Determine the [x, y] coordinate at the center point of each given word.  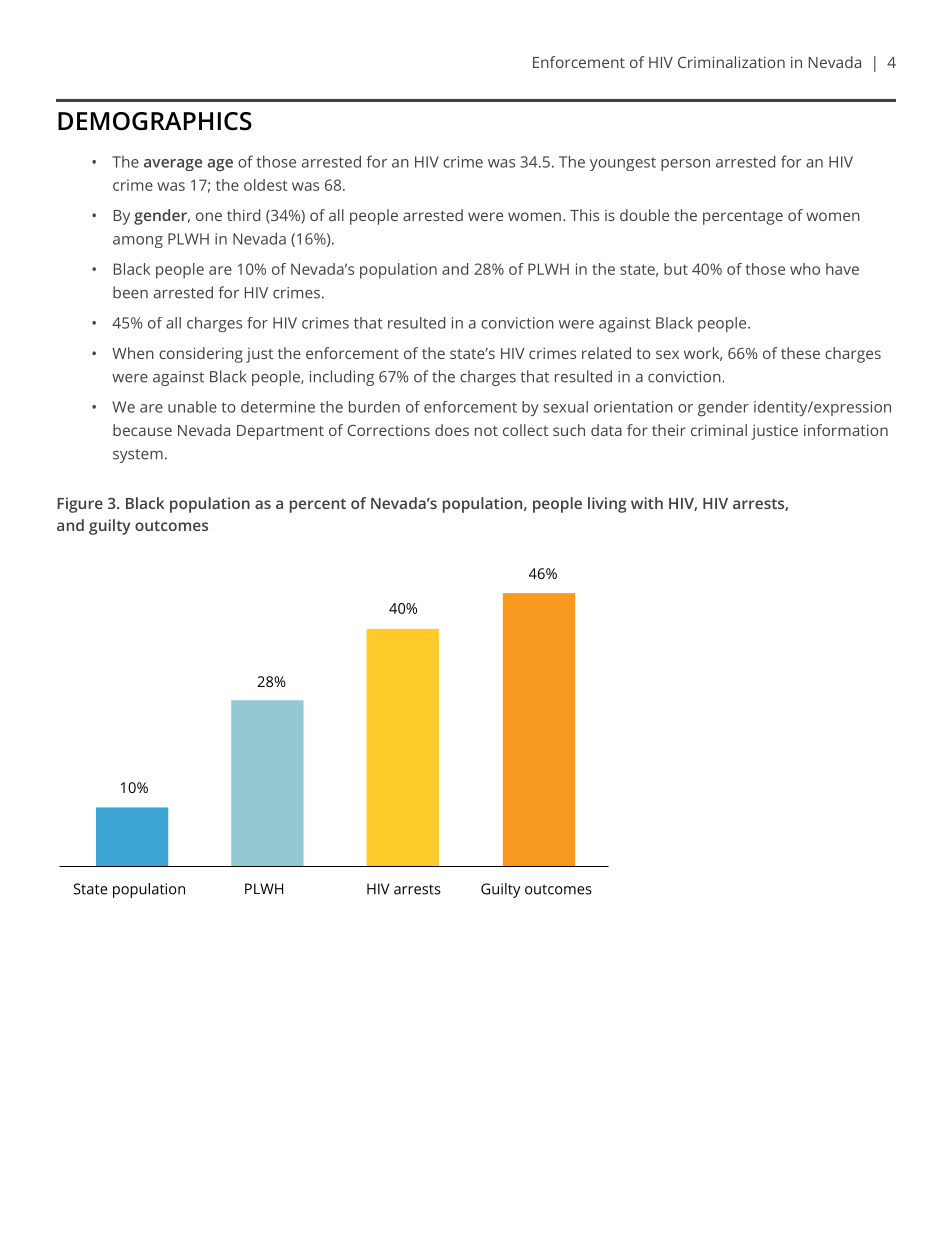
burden [374, 407]
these [800, 353]
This [584, 215]
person [685, 165]
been [130, 292]
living [607, 505]
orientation [633, 407]
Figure [80, 505]
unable [192, 407]
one [209, 216]
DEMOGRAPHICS [155, 121]
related [606, 353]
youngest [623, 164]
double [644, 215]
